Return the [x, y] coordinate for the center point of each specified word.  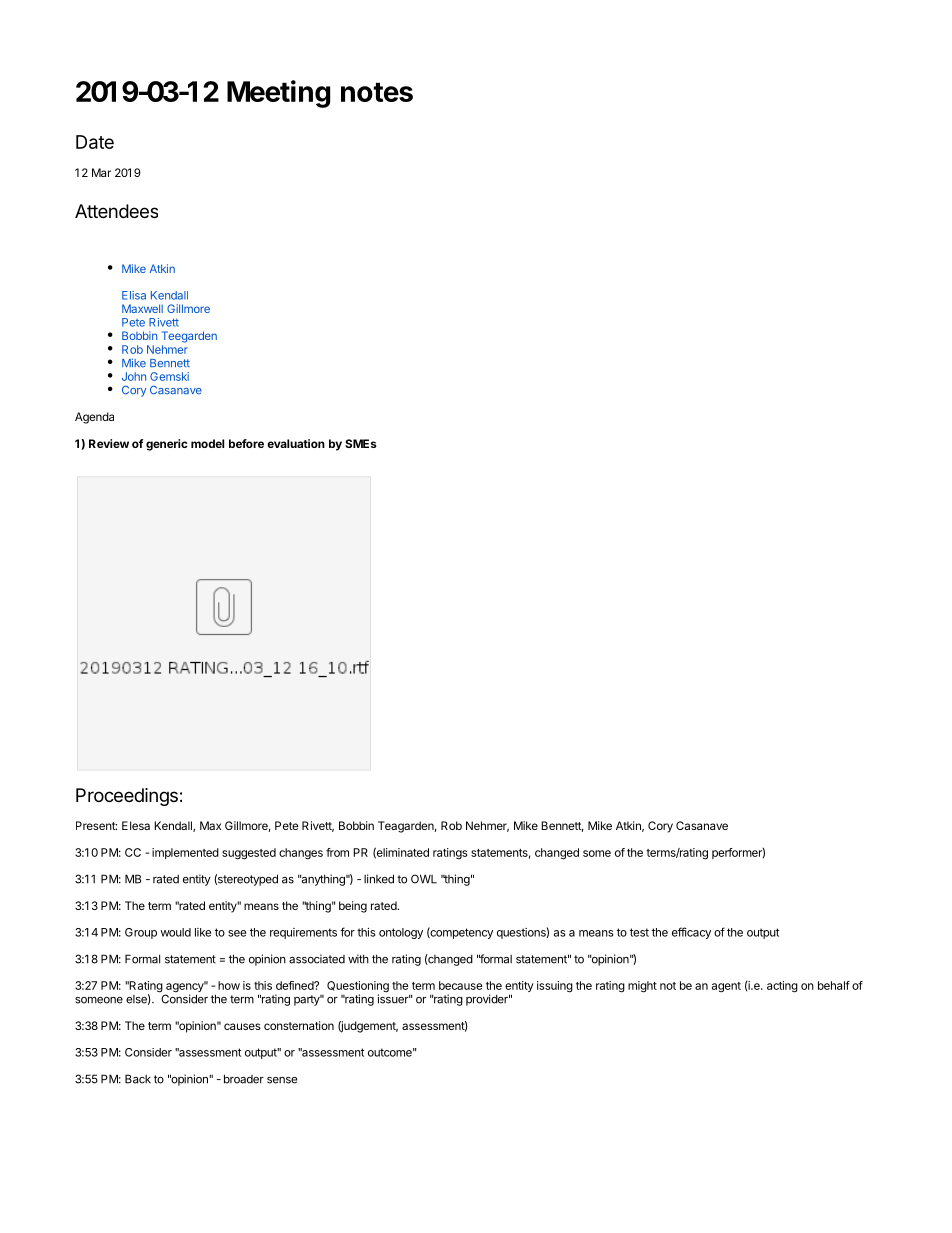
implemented [185, 853]
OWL [424, 879]
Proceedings [127, 797]
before [246, 443]
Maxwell [142, 308]
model [207, 443]
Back [138, 1079]
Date [95, 142]
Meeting [278, 94]
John [134, 376]
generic [167, 445]
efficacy [691, 933]
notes [377, 92]
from [337, 852]
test [639, 932]
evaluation [296, 443]
